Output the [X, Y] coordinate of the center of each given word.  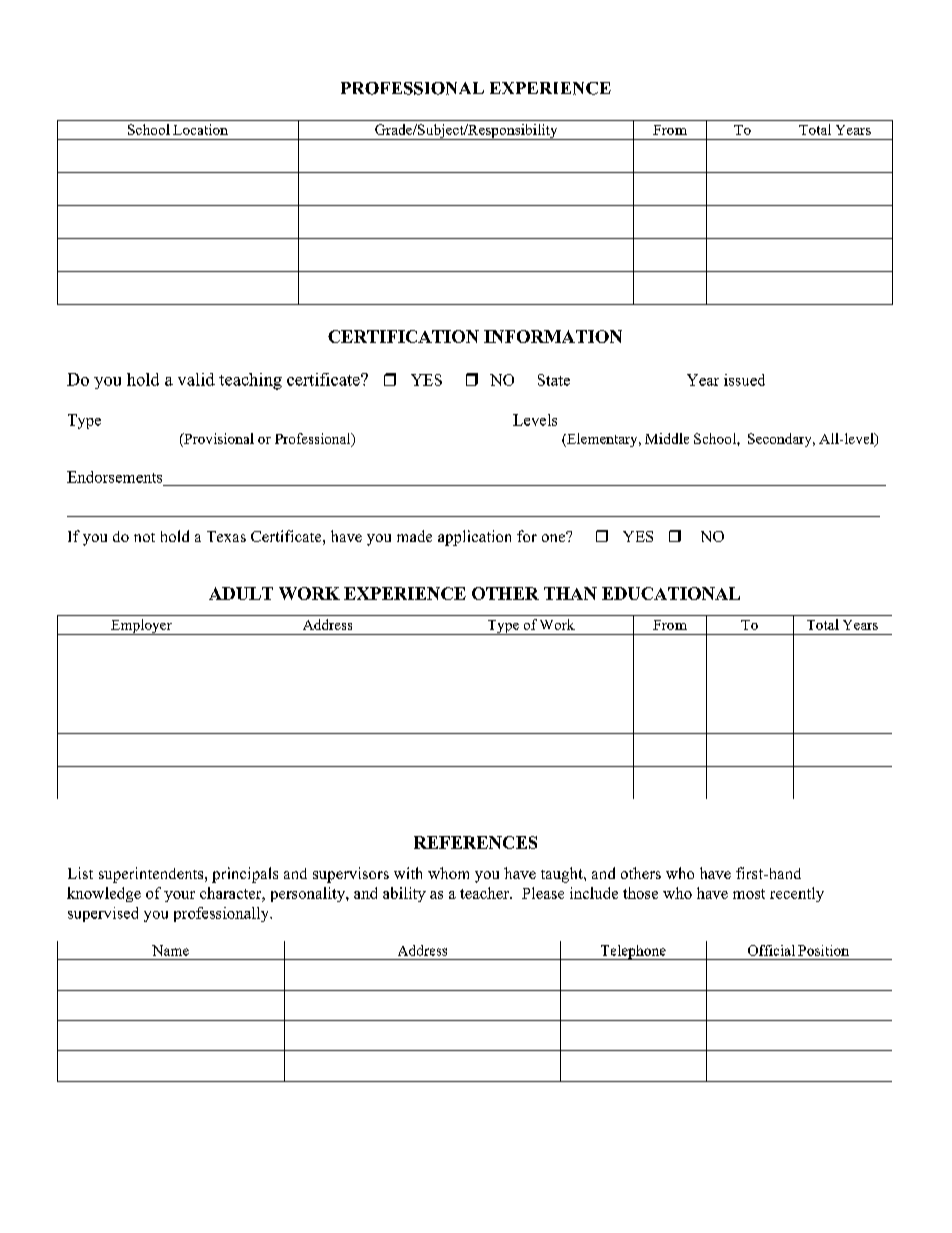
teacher [485, 893]
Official [771, 950]
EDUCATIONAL [671, 593]
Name [170, 950]
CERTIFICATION [403, 336]
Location [200, 129]
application [474, 538]
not [144, 537]
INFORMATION [553, 336]
